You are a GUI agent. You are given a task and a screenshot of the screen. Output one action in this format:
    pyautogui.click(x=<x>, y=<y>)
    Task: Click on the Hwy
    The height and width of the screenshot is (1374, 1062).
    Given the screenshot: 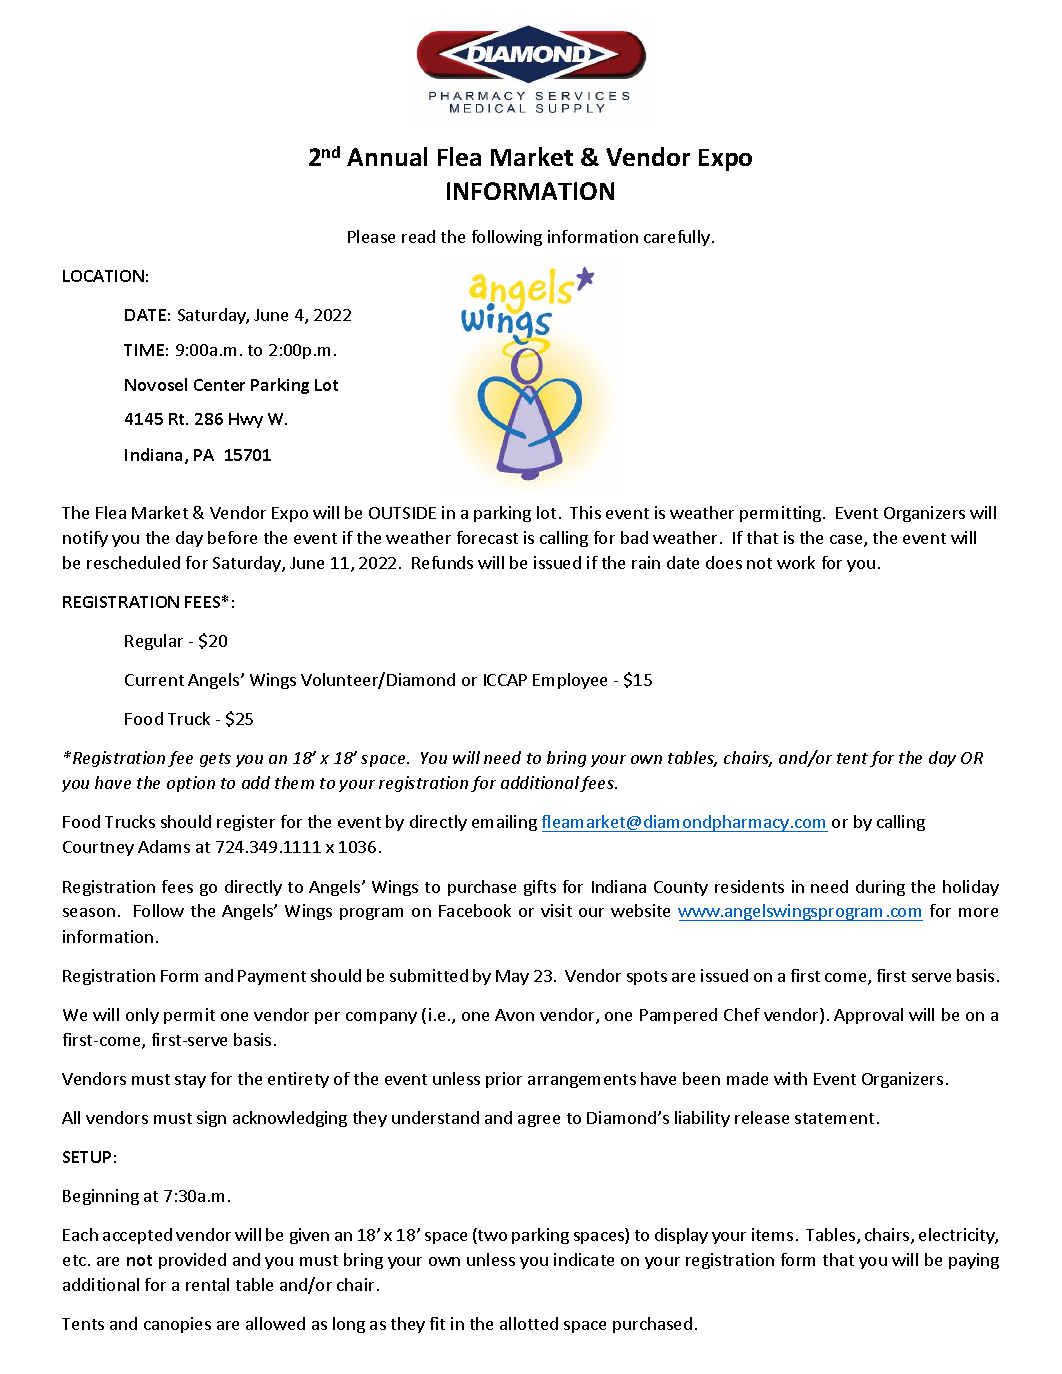 What is the action you would take?
    pyautogui.click(x=246, y=420)
